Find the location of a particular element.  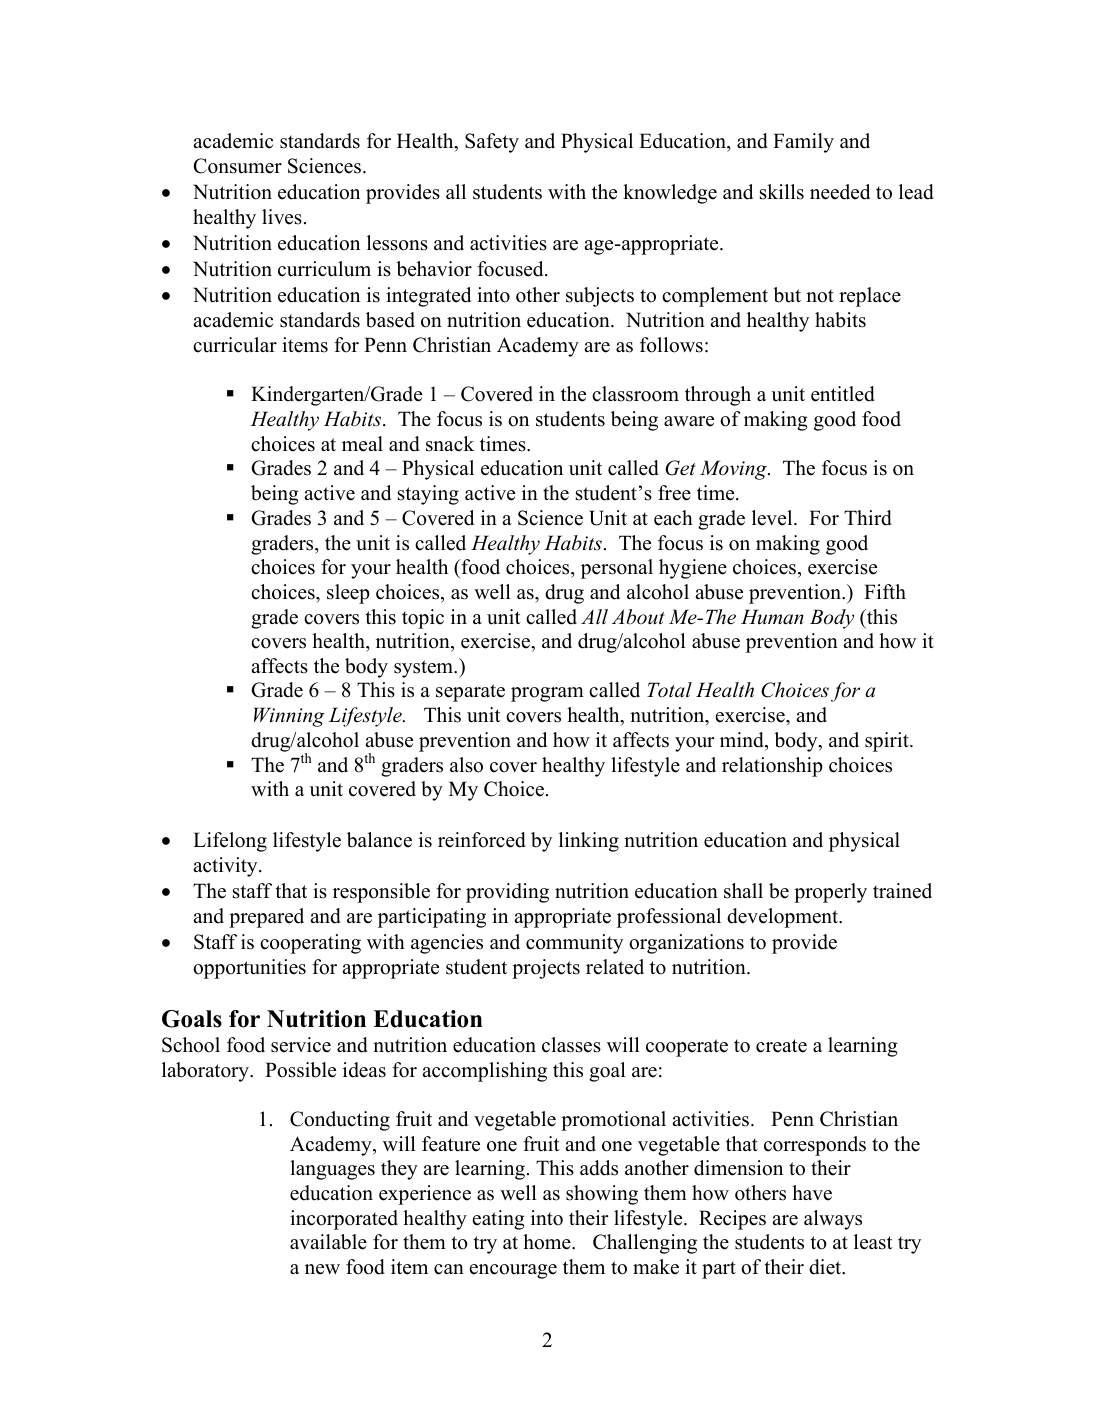

projects is located at coordinates (546, 969).
